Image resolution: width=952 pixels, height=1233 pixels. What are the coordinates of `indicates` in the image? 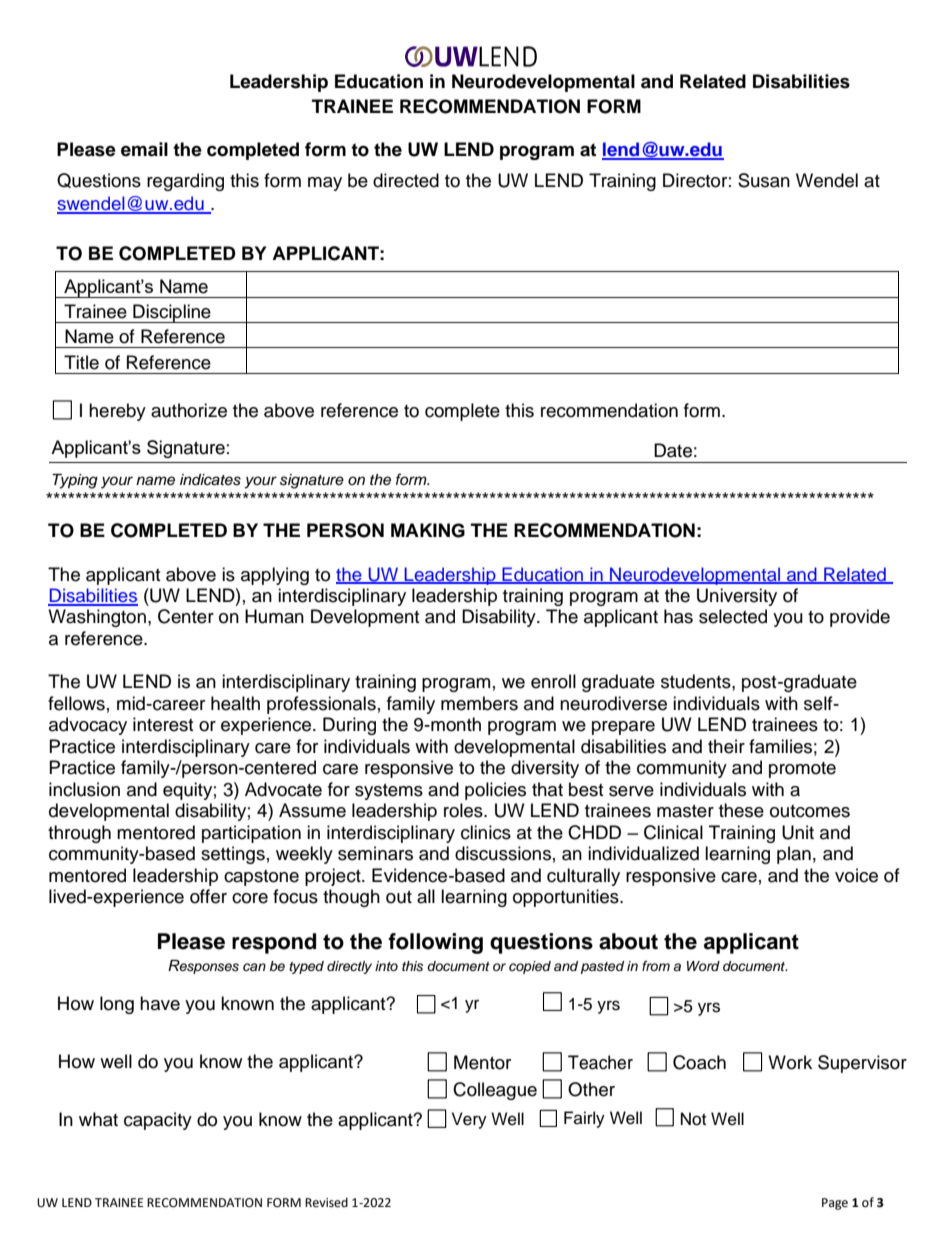 It's located at (210, 480).
